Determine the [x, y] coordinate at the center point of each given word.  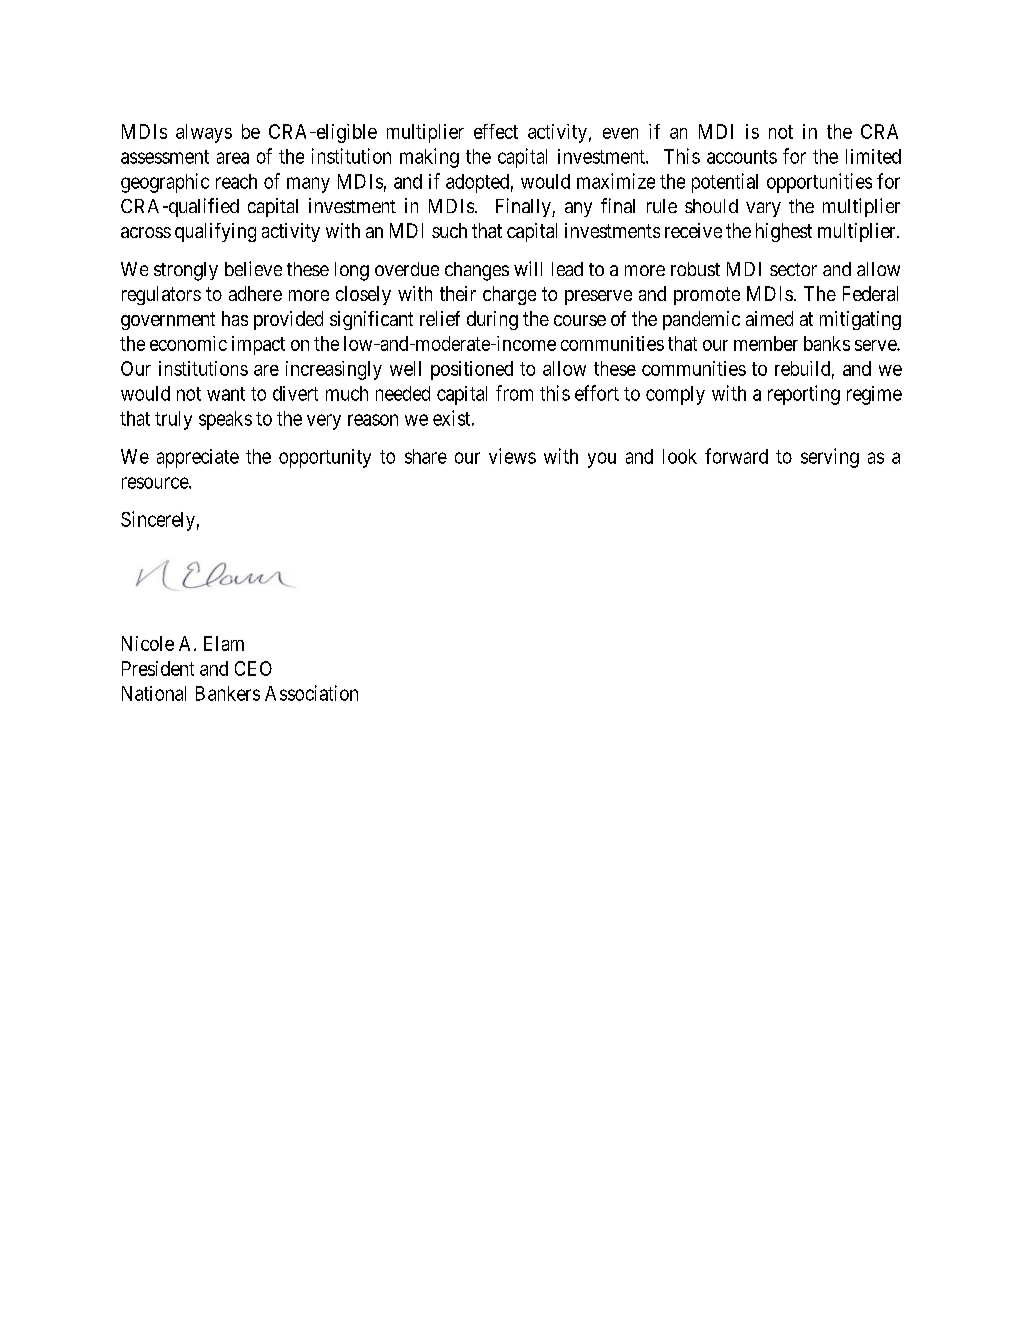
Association [311, 693]
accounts [742, 157]
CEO [253, 668]
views [512, 456]
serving [830, 458]
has [235, 318]
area [233, 158]
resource [156, 483]
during [492, 320]
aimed [769, 318]
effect [496, 131]
